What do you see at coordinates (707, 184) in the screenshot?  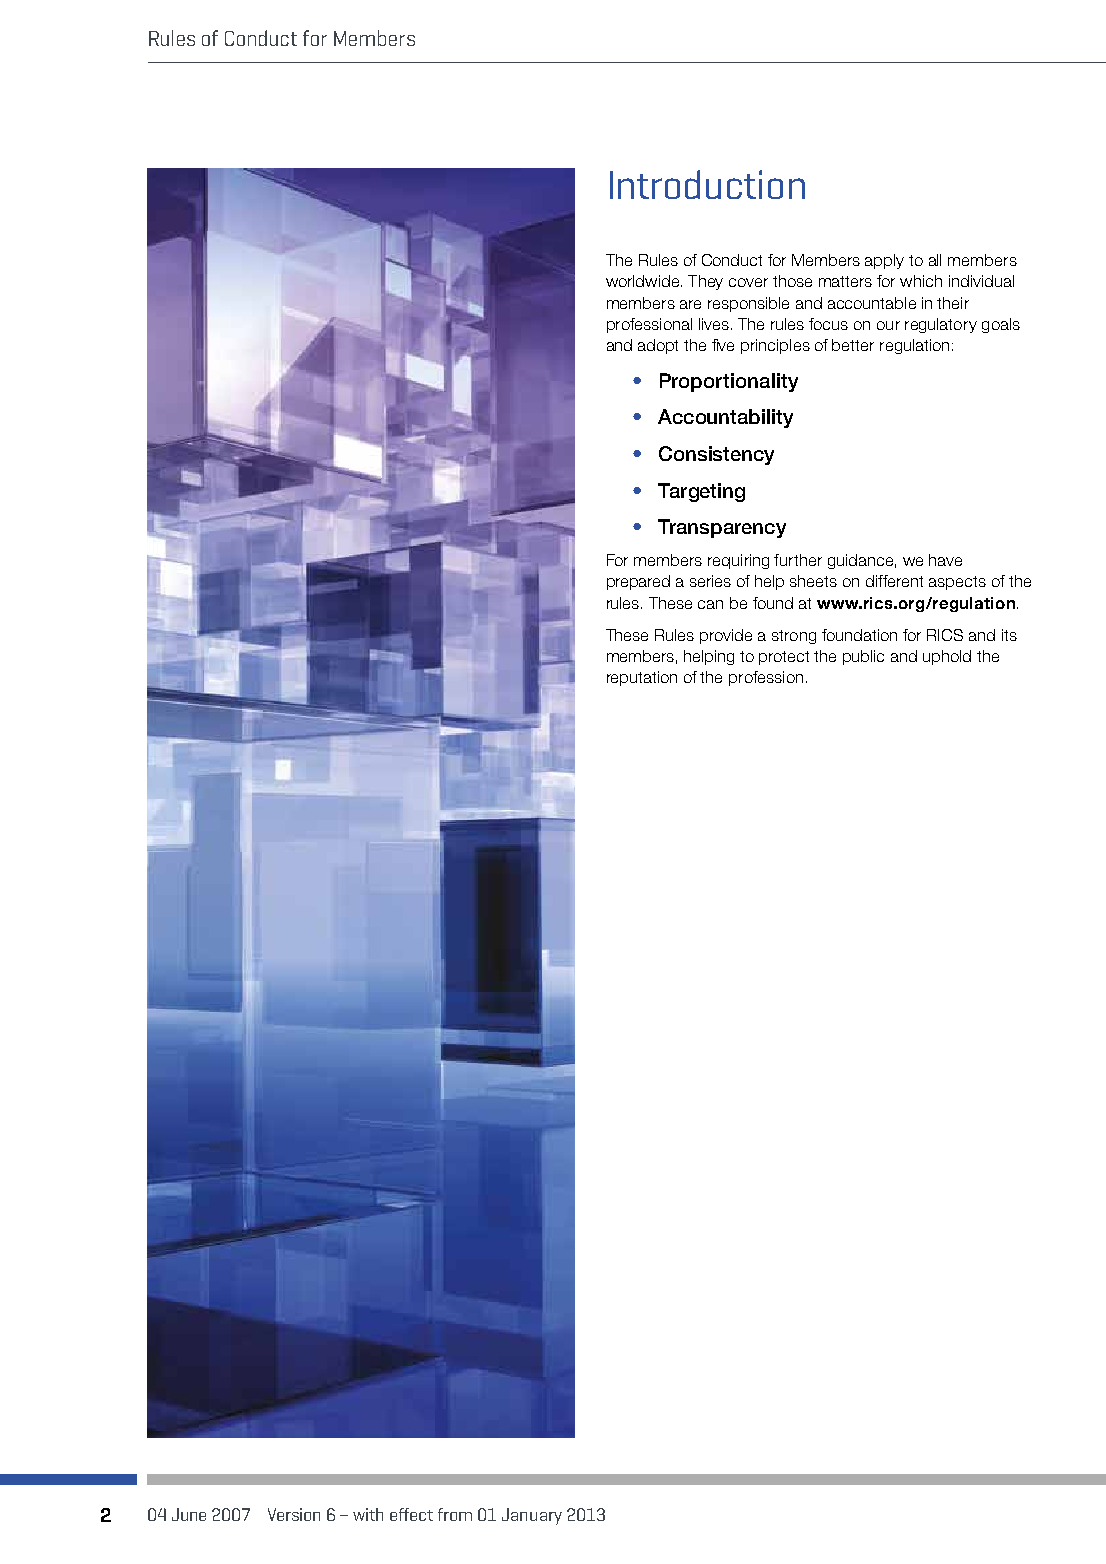 I see `Introduction` at bounding box center [707, 184].
